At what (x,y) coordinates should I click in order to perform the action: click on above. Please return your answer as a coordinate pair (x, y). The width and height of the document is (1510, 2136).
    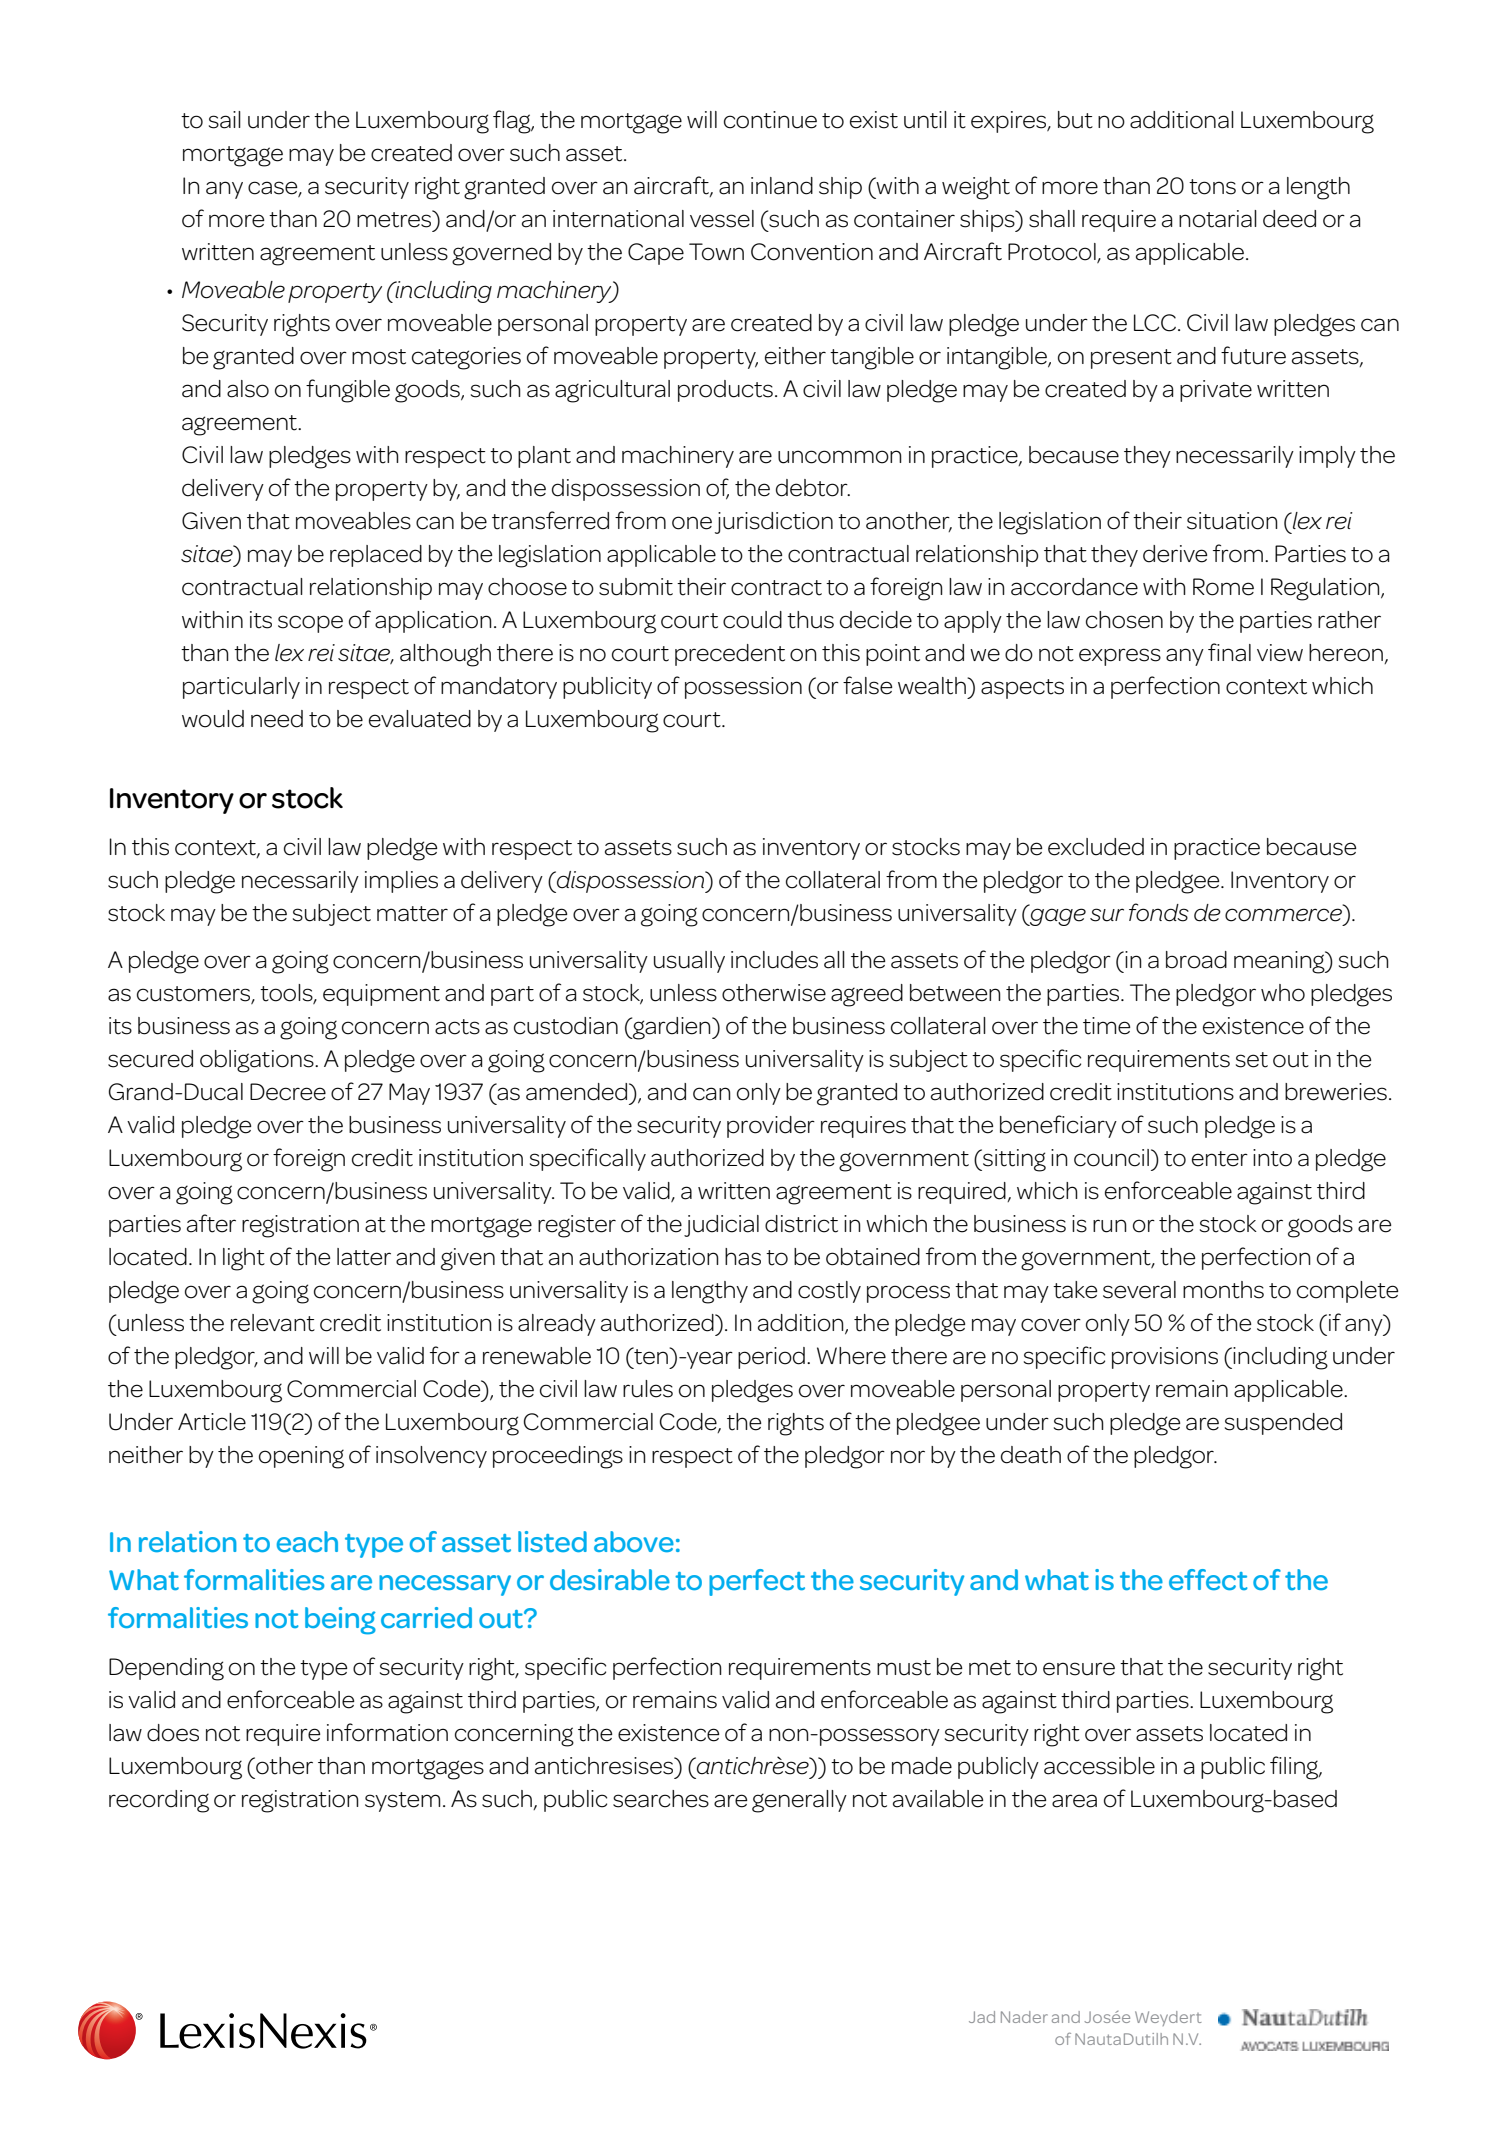
    Looking at the image, I should click on (634, 1541).
